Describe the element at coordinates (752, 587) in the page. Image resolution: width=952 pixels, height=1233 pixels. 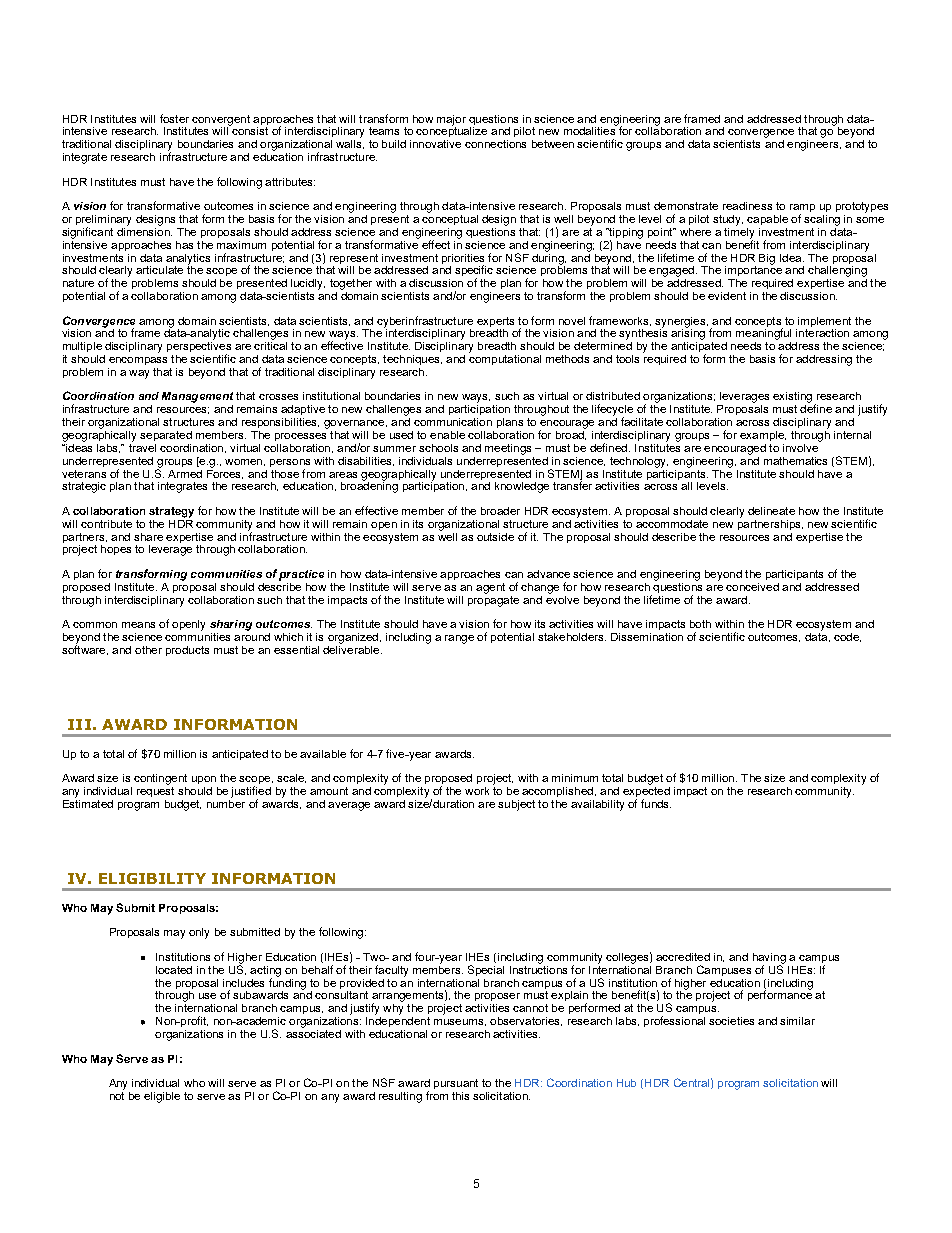
I see `conceived` at that location.
